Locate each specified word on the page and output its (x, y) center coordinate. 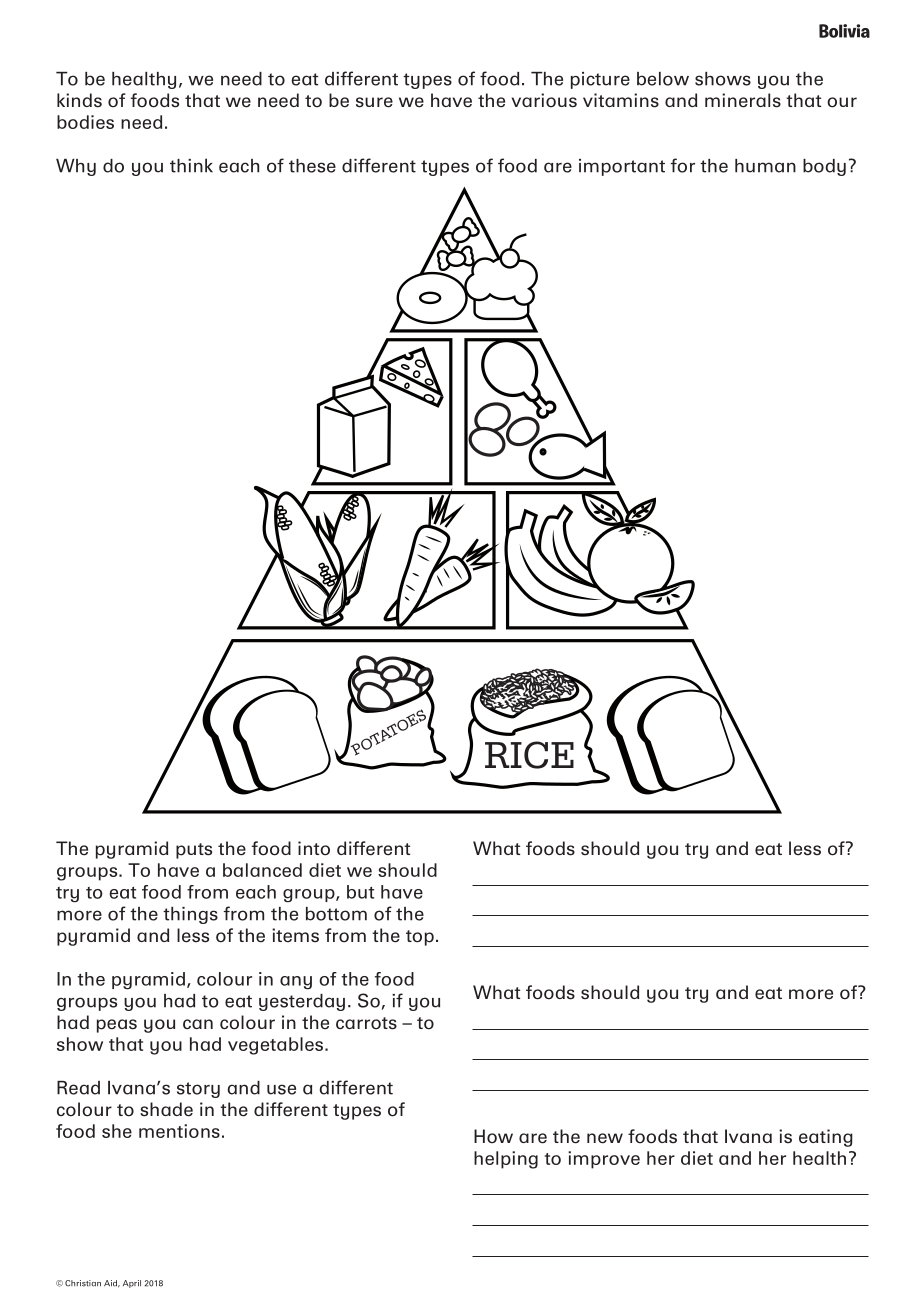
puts (194, 851)
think (191, 165)
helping (506, 1160)
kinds (79, 100)
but (360, 892)
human (765, 166)
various (544, 100)
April (132, 1284)
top (420, 938)
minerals (743, 100)
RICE (529, 755)
